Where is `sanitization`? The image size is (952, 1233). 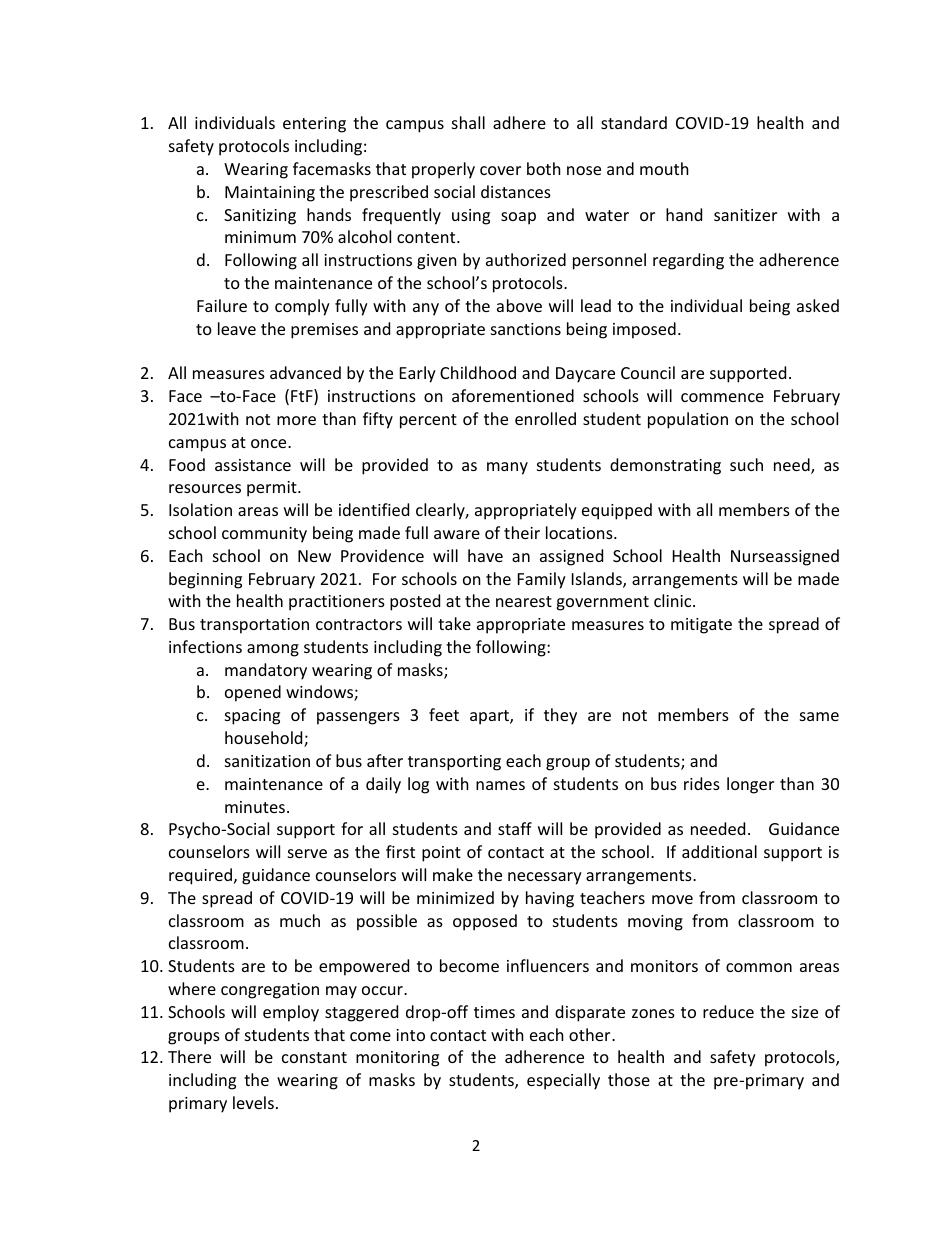
sanitization is located at coordinates (267, 761).
